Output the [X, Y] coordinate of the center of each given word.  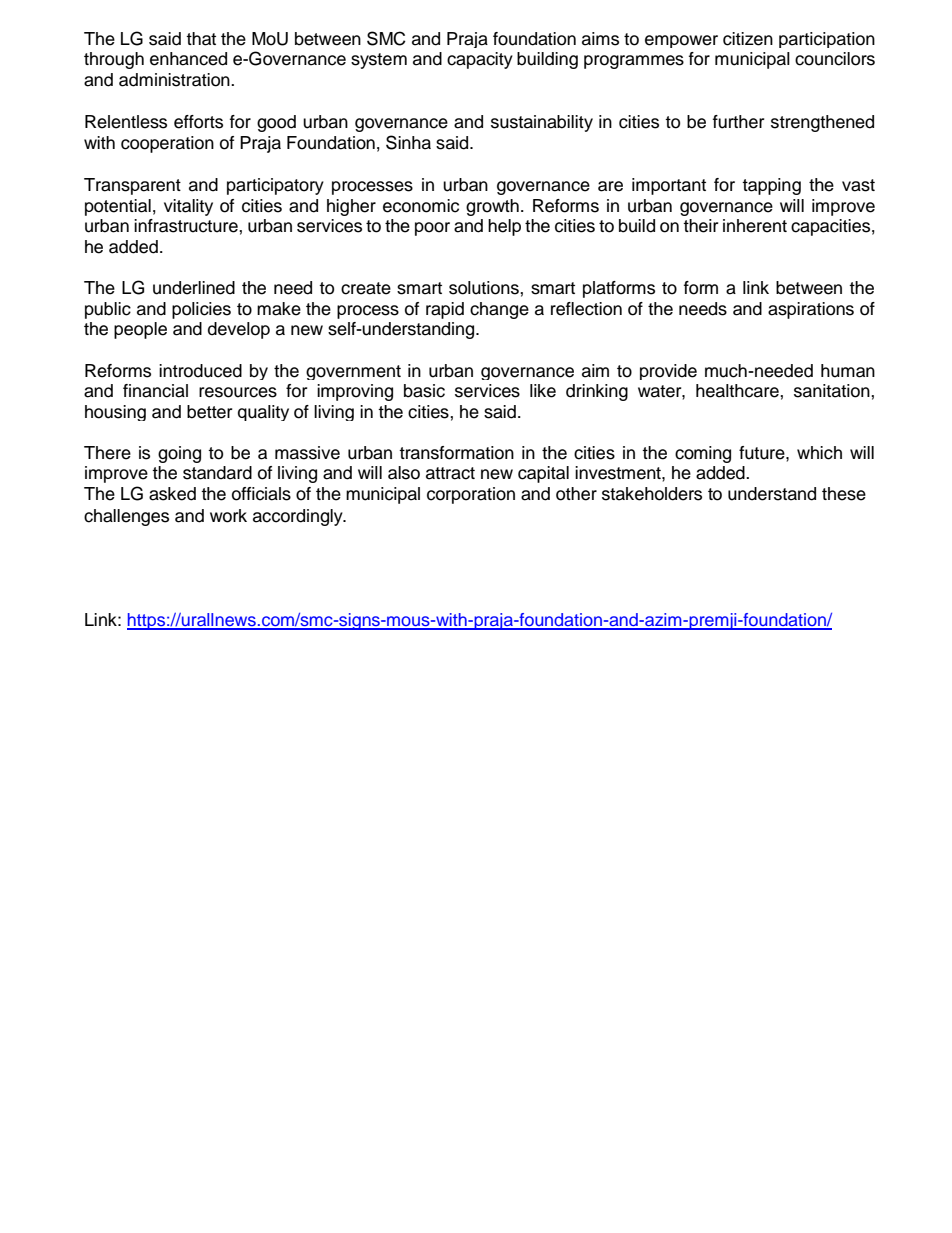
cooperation [167, 144]
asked [172, 494]
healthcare [738, 391]
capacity [480, 60]
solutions [485, 288]
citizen [748, 39]
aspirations [811, 310]
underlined [194, 288]
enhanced [188, 59]
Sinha [408, 142]
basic [424, 391]
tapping [771, 186]
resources [238, 392]
